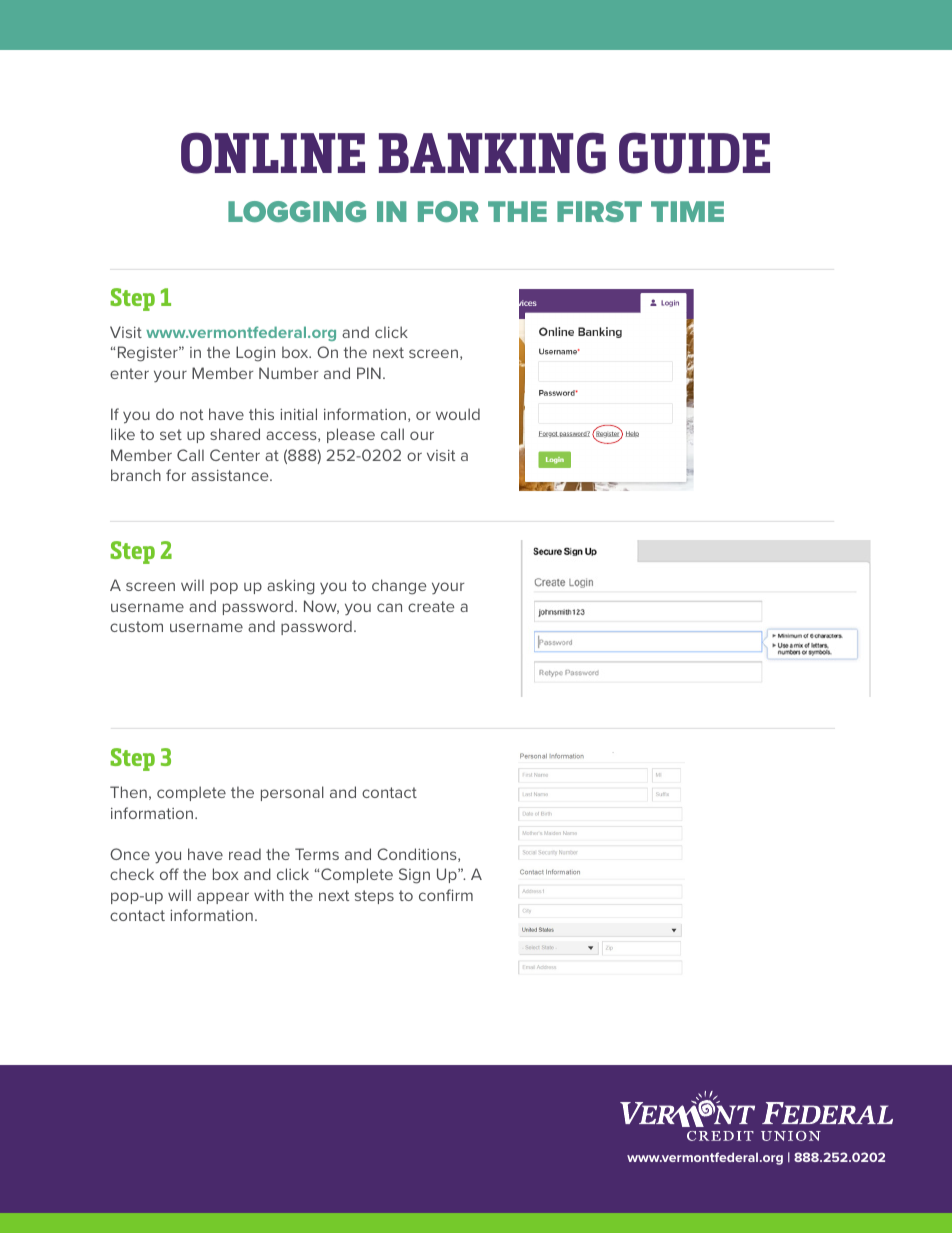  I want to click on change, so click(399, 587).
